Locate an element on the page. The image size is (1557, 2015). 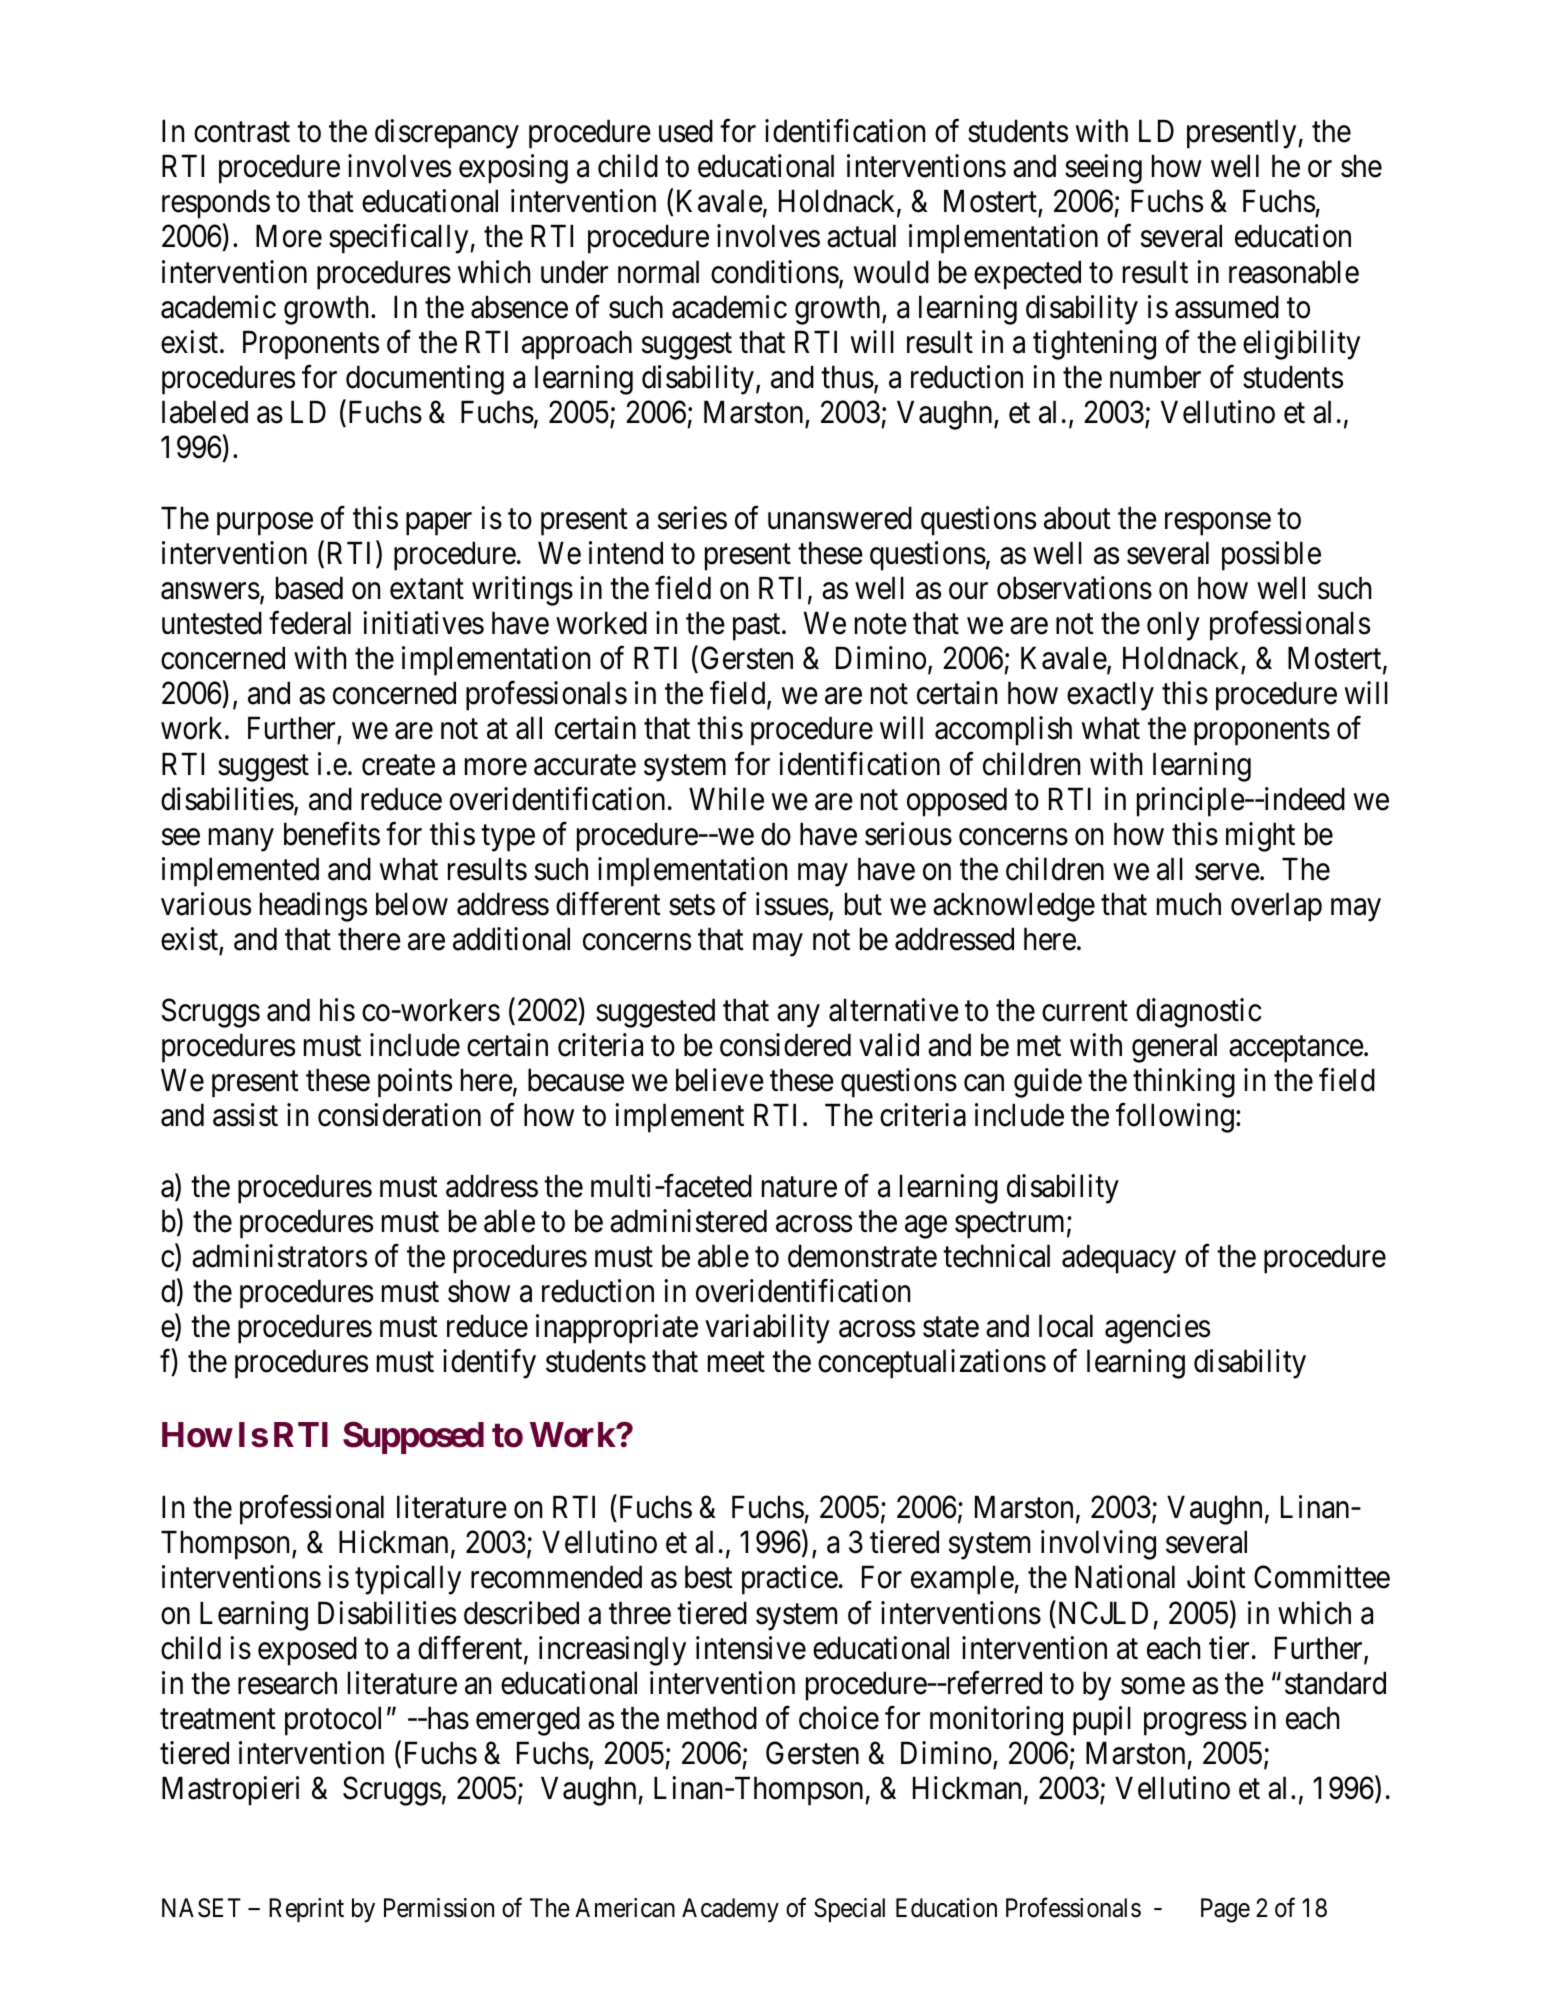
seeing is located at coordinates (1103, 169).
